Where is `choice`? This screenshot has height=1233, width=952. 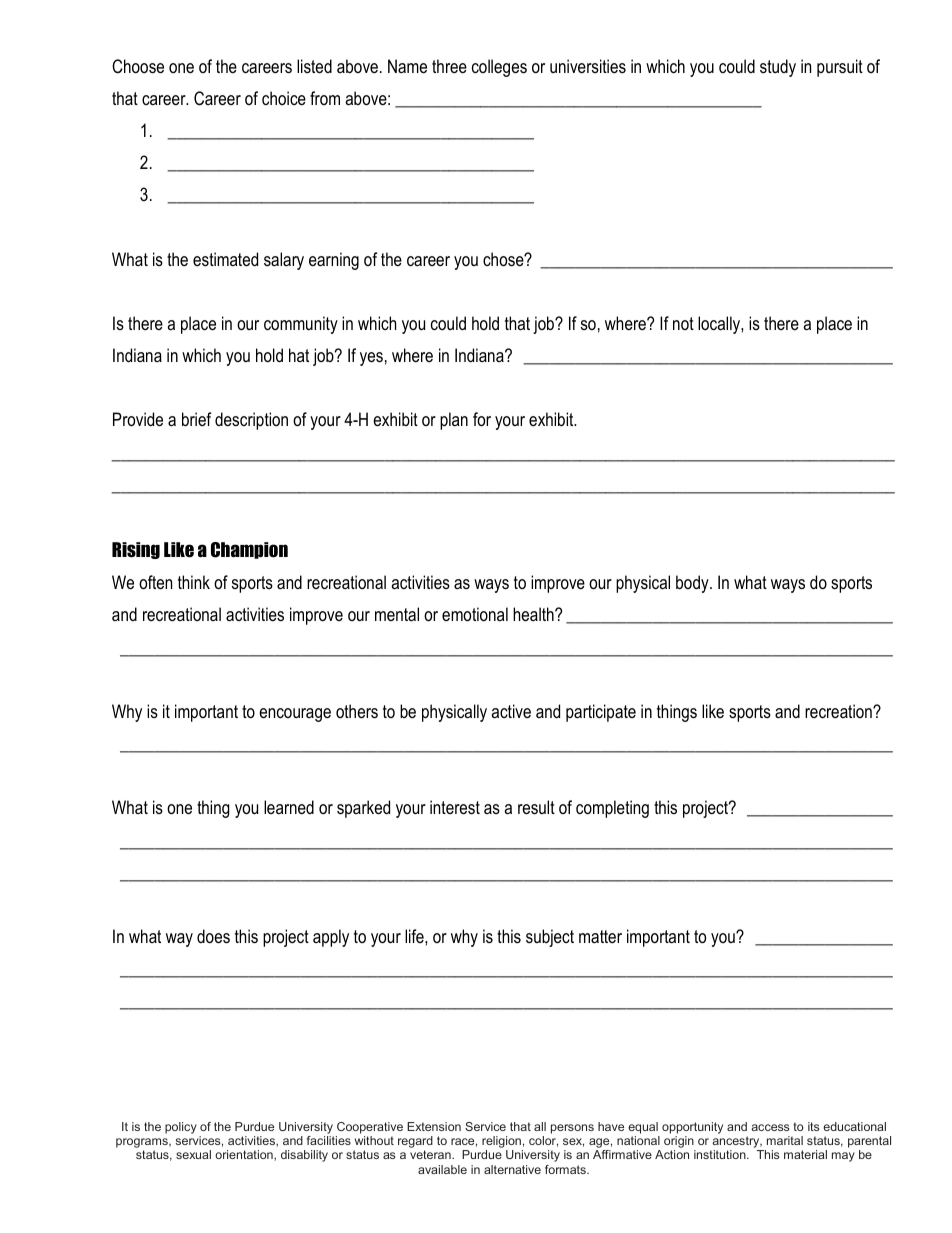 choice is located at coordinates (284, 98).
